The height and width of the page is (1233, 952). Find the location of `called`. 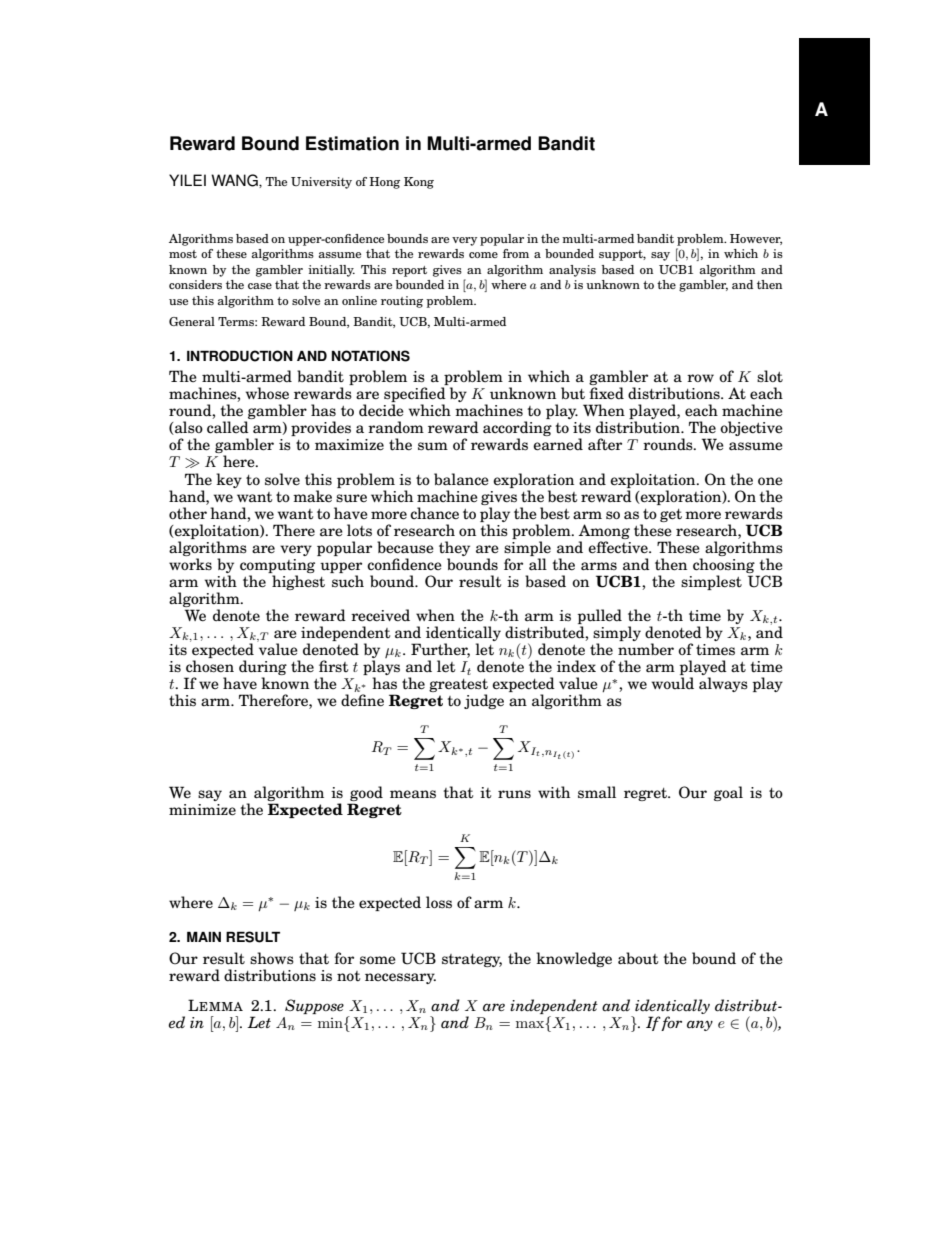

called is located at coordinates (228, 427).
